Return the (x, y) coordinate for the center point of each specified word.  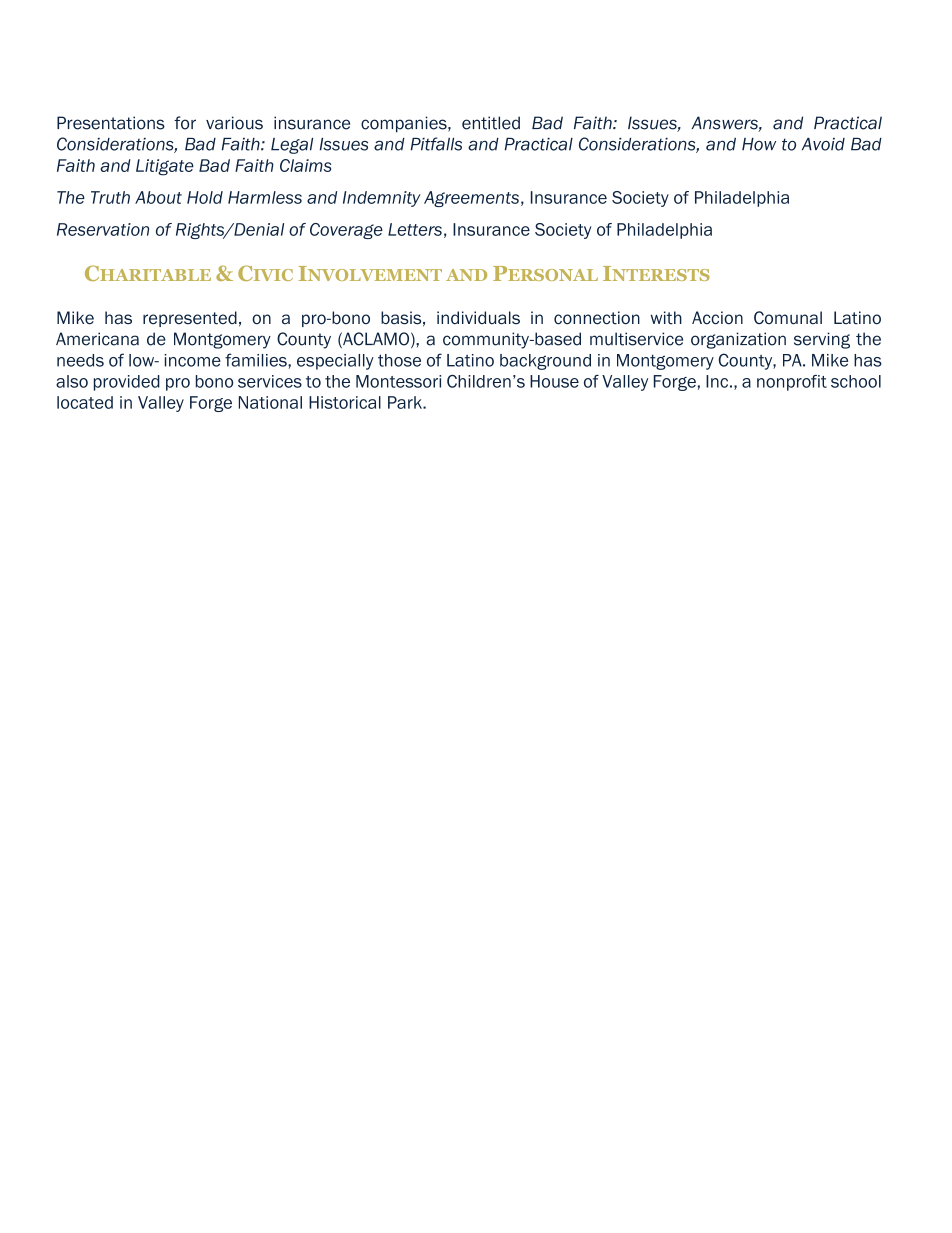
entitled (491, 123)
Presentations (111, 123)
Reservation (103, 229)
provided (127, 383)
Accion (717, 318)
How (759, 144)
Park (406, 402)
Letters (415, 229)
